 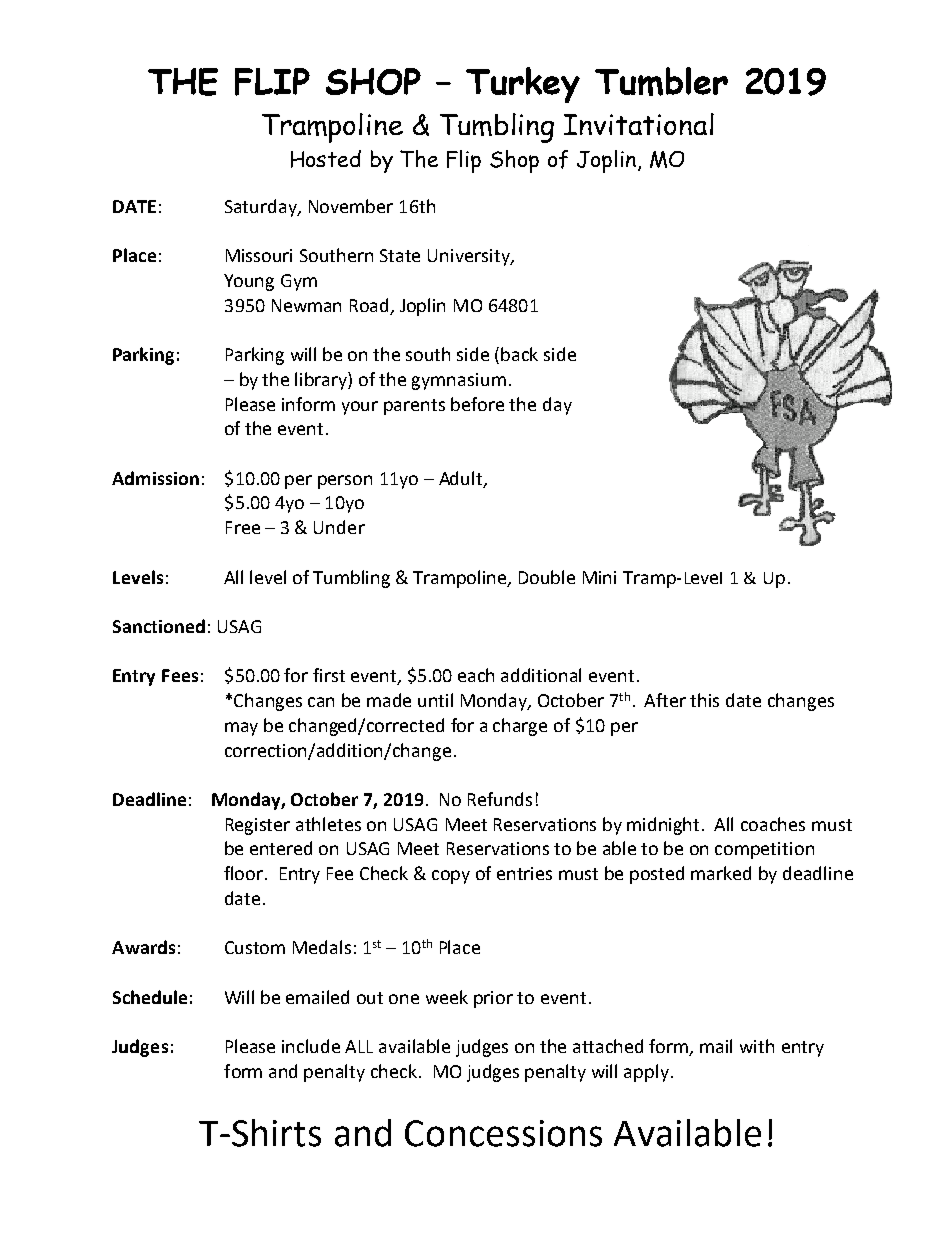 What do you see at coordinates (599, 577) in the screenshot?
I see `Mini` at bounding box center [599, 577].
